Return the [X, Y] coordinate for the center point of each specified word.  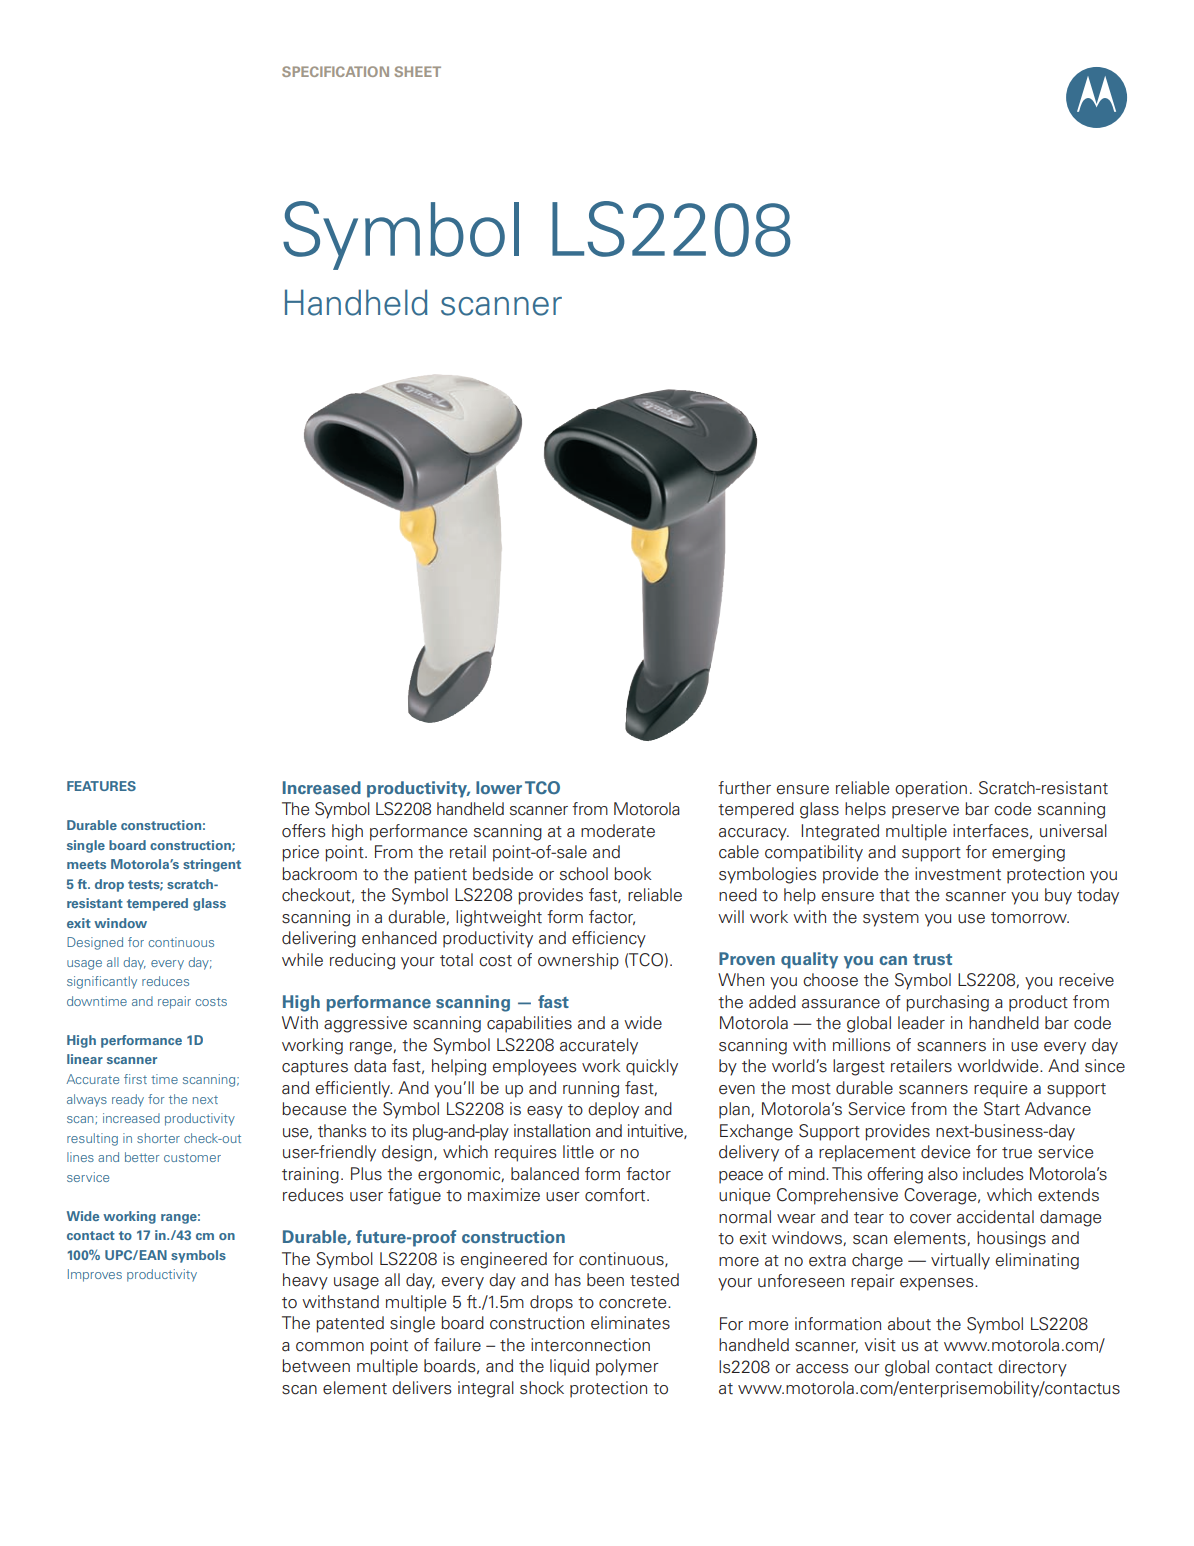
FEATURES [101, 786]
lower [499, 788]
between [316, 1366]
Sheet [417, 71]
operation [931, 789]
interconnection [590, 1345]
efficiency [609, 939]
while [302, 960]
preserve [925, 812]
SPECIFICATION [335, 71]
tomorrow [1030, 918]
